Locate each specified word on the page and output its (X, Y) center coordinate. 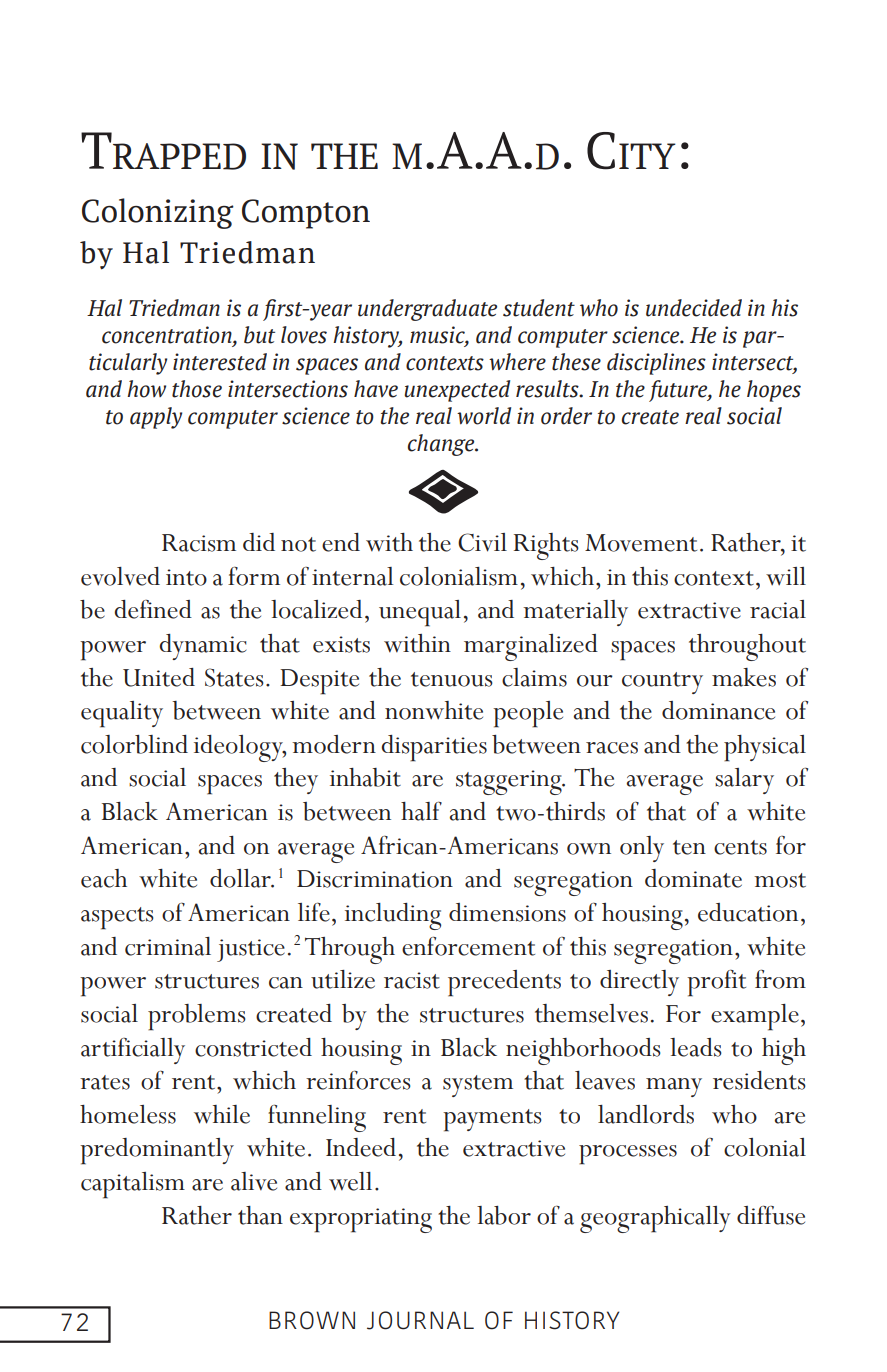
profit (716, 983)
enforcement (468, 946)
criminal (168, 946)
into (186, 577)
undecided (694, 308)
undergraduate (427, 310)
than (260, 1215)
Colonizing (158, 213)
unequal (420, 613)
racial (778, 609)
